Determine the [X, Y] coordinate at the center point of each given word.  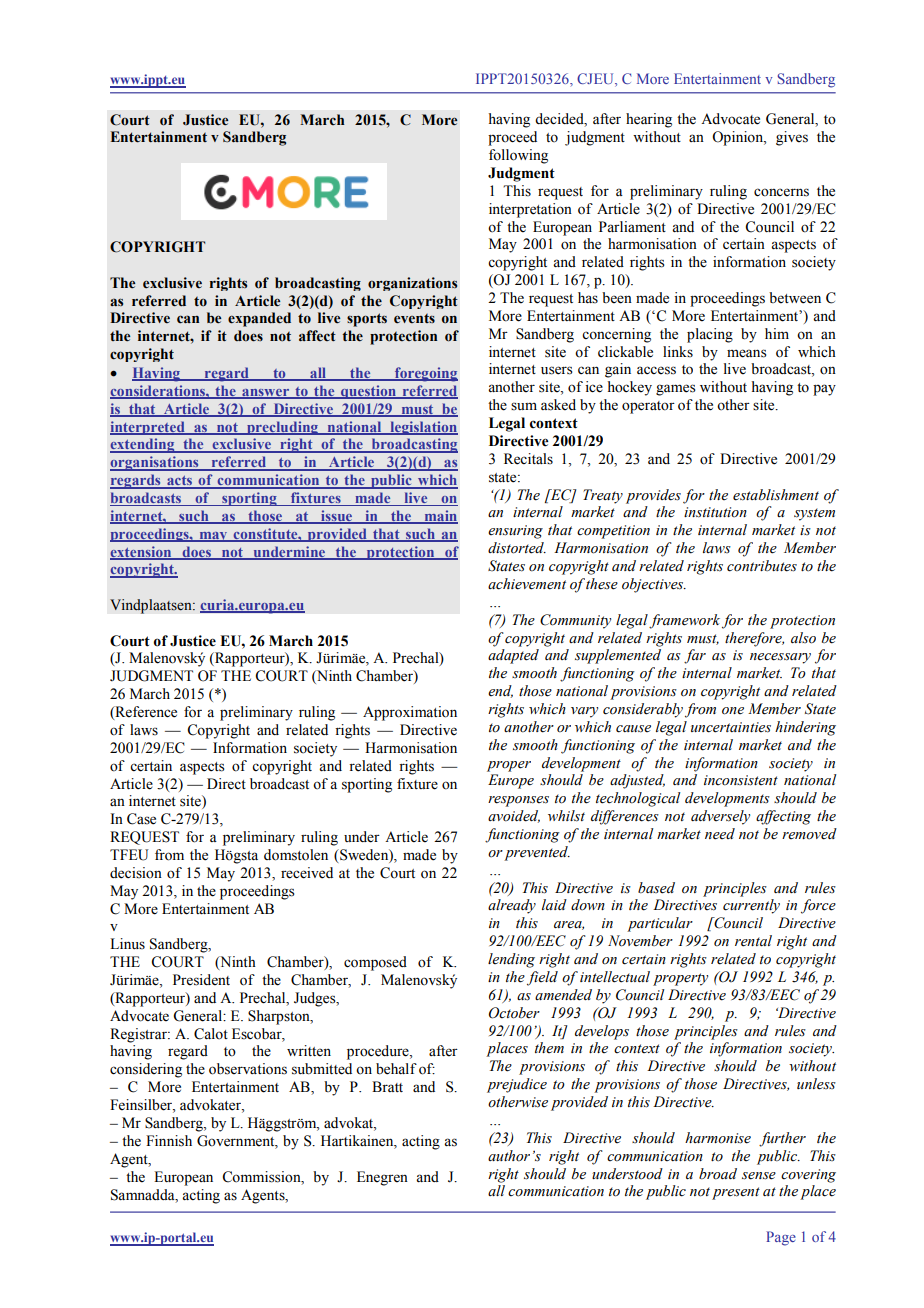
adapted [513, 656]
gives [792, 138]
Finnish [169, 1141]
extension [142, 552]
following [518, 156]
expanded [259, 319]
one [733, 711]
